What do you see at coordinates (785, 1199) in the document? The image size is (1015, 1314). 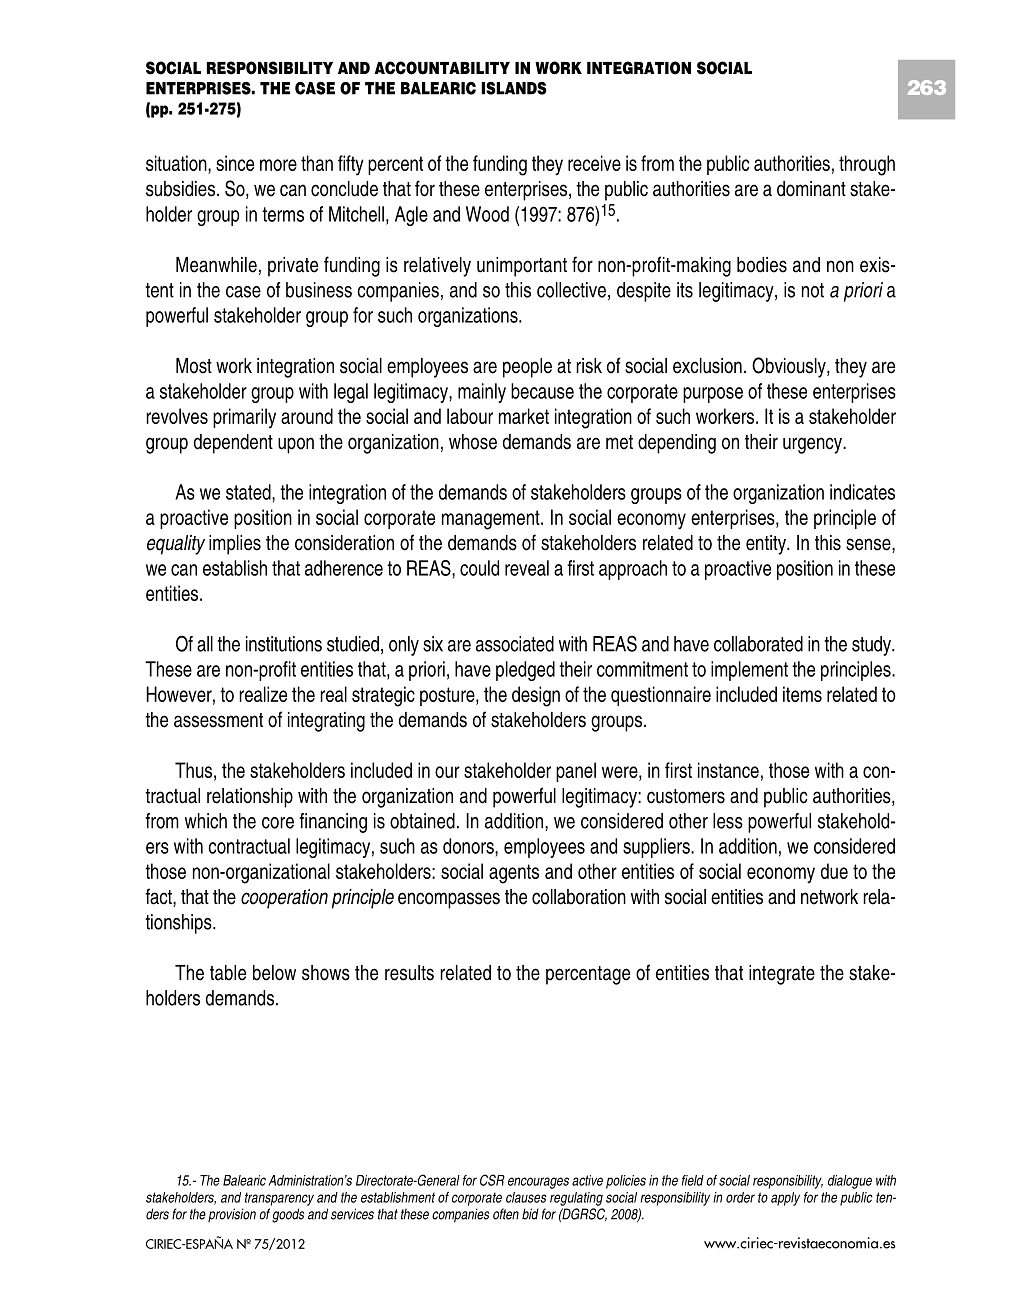 I see `apply` at bounding box center [785, 1199].
